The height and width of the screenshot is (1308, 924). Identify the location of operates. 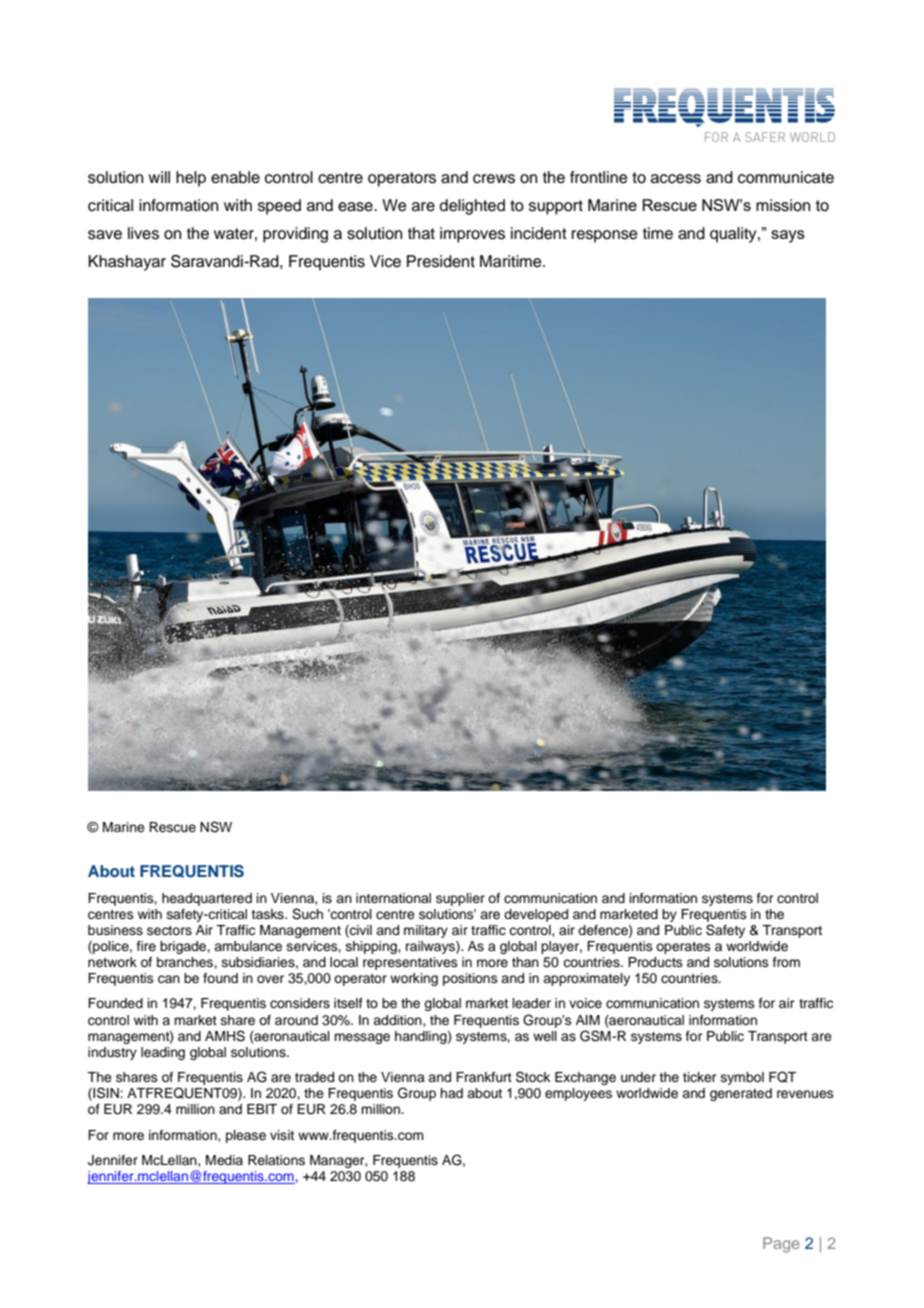
(683, 948).
